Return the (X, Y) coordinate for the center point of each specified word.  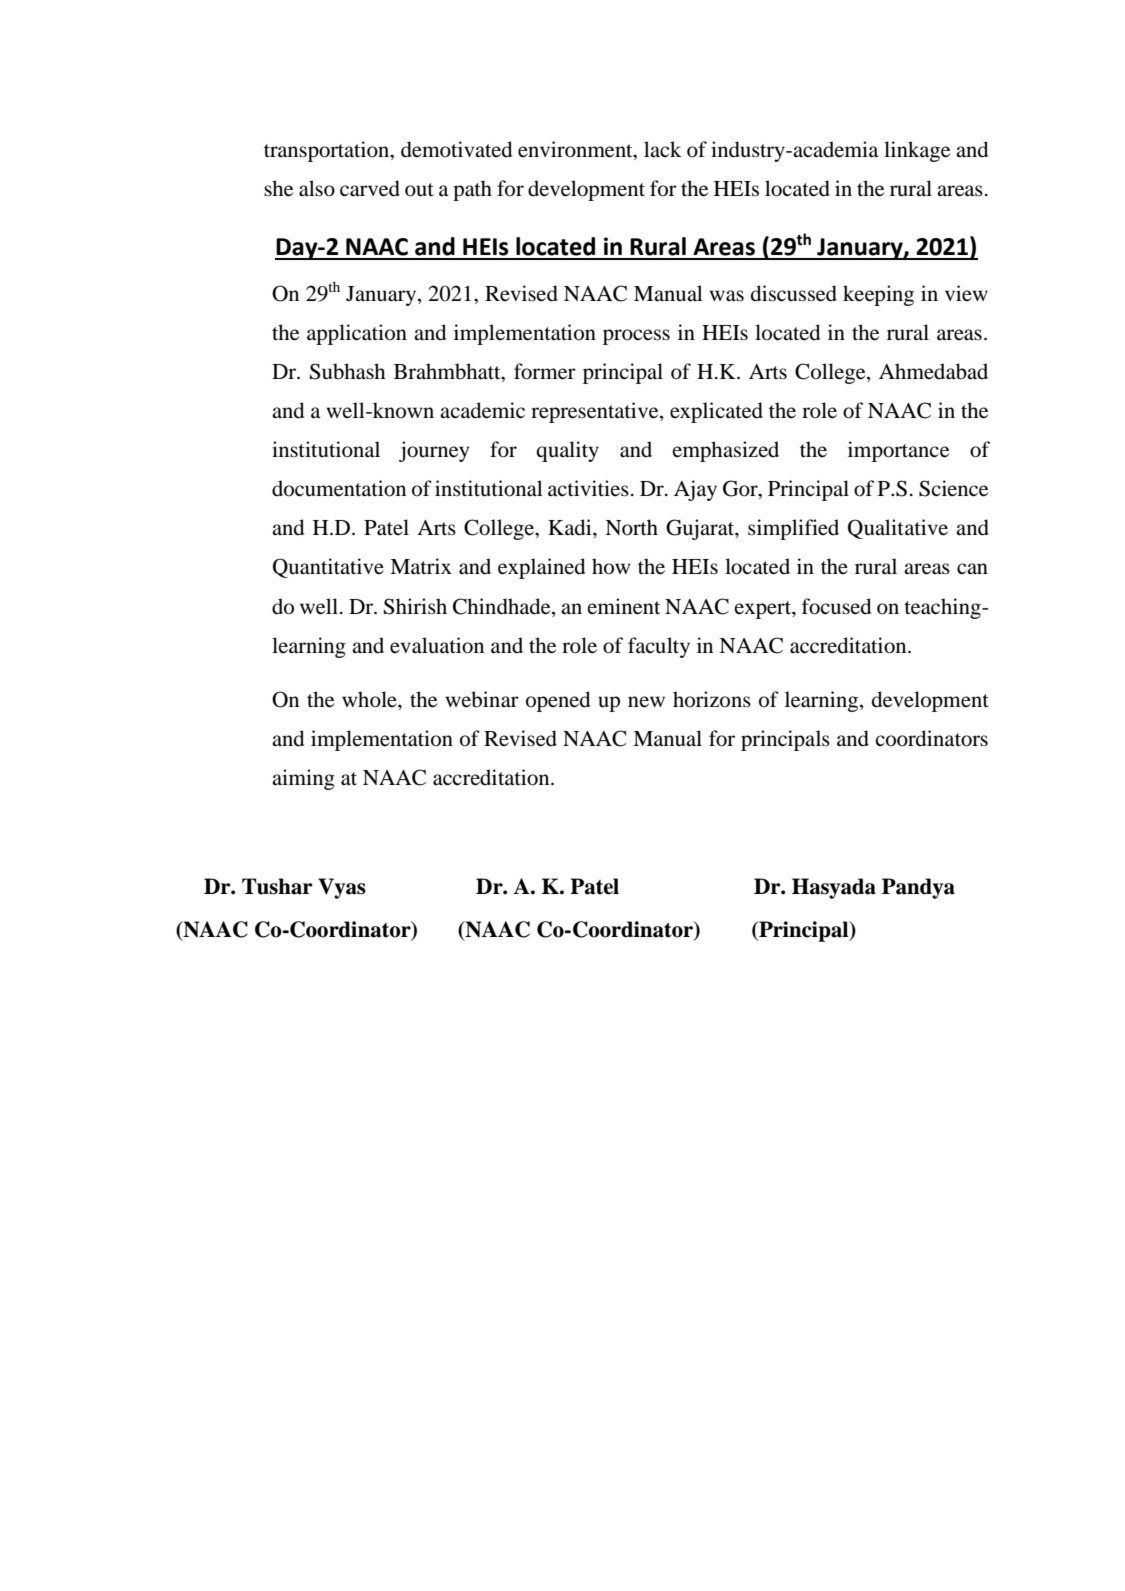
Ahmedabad (933, 371)
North (631, 527)
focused (836, 606)
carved (370, 188)
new (646, 702)
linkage (917, 151)
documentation (339, 488)
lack (663, 149)
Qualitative (898, 529)
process (636, 337)
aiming (303, 779)
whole (370, 699)
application (357, 334)
